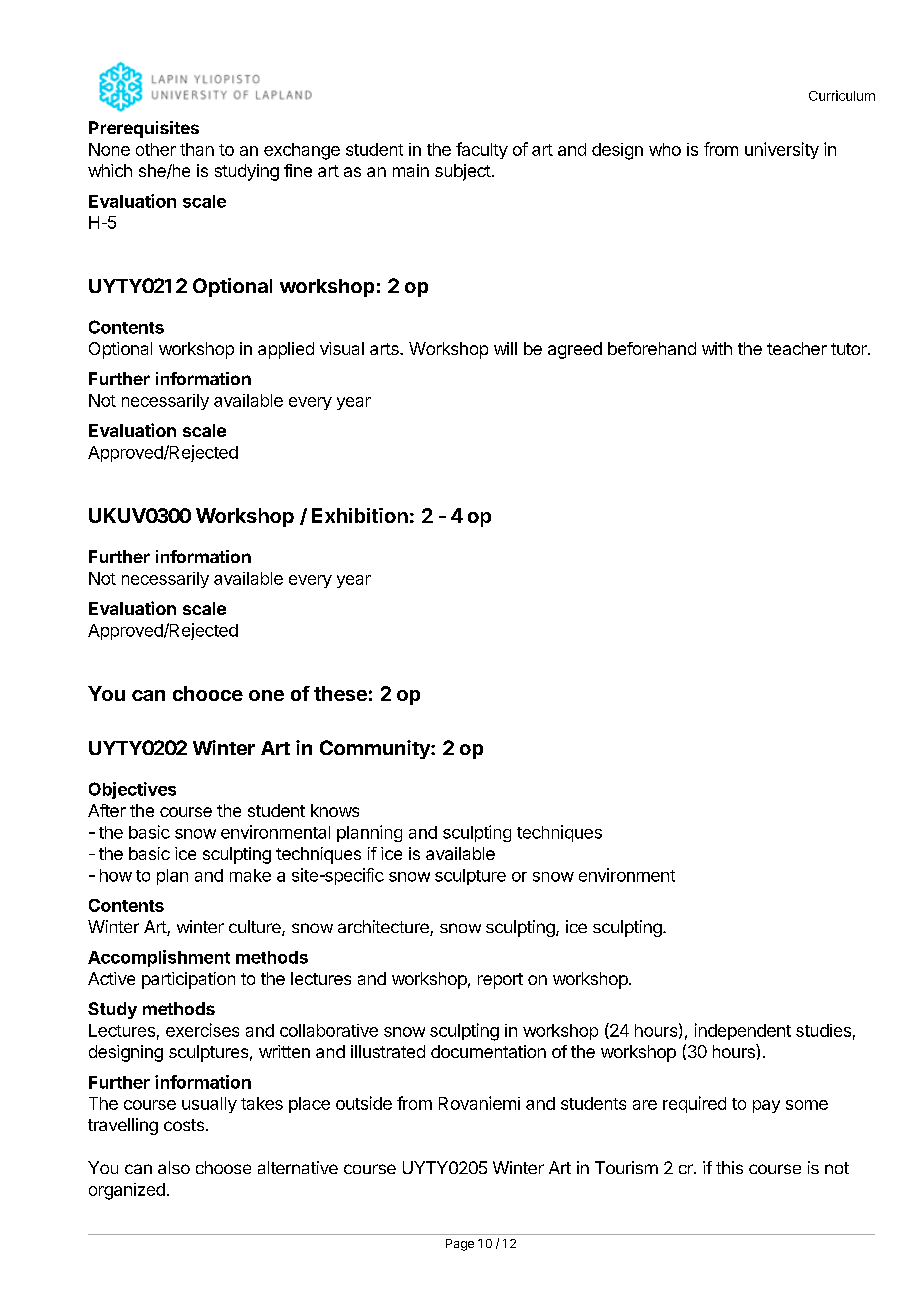 The image size is (924, 1308). I want to click on than, so click(197, 149).
